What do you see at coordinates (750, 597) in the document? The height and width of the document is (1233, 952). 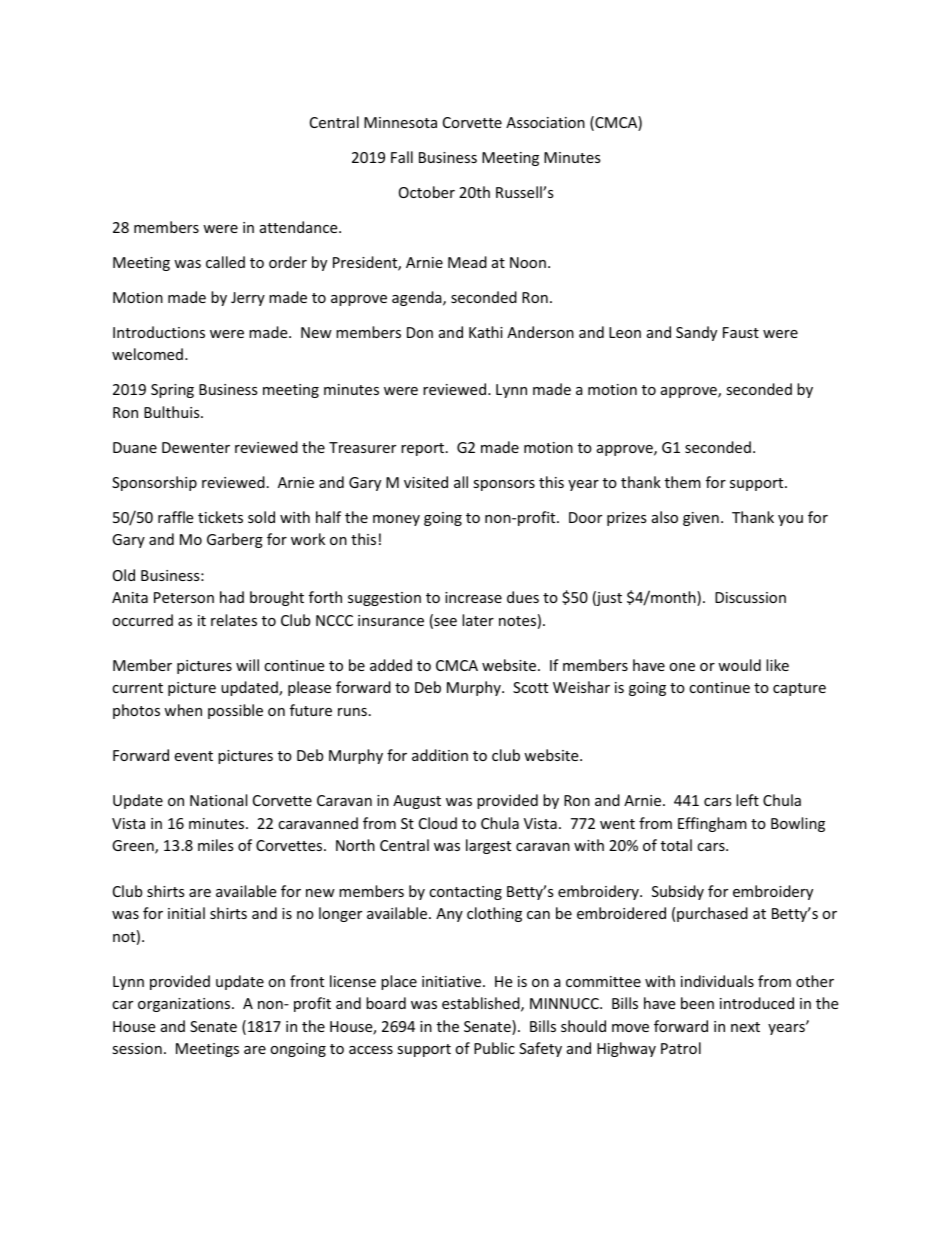 I see `Discussion` at bounding box center [750, 597].
